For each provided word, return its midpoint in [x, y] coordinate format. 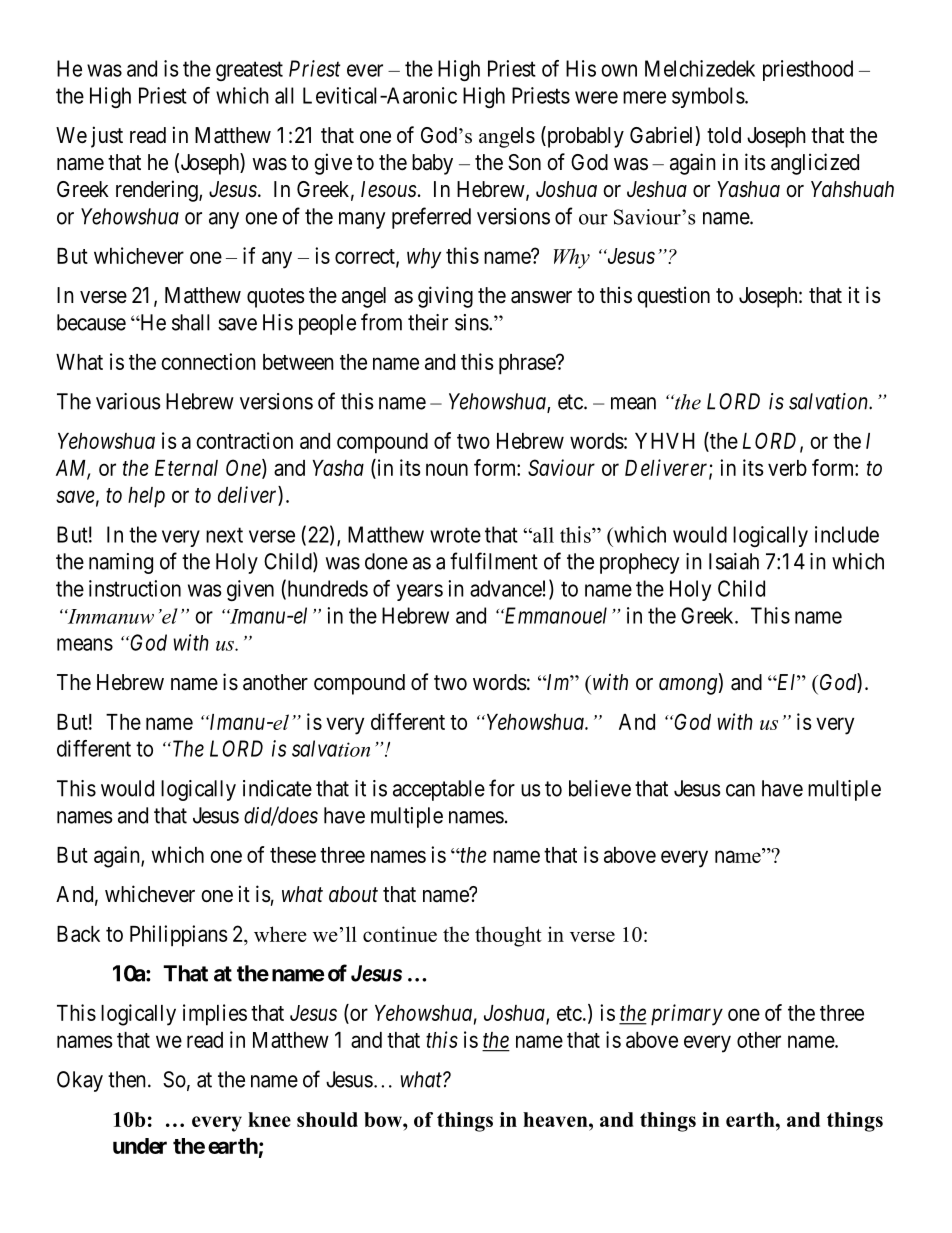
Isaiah [734, 561]
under [140, 1146]
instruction [135, 588]
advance [506, 588]
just [107, 137]
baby [432, 164]
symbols [708, 97]
